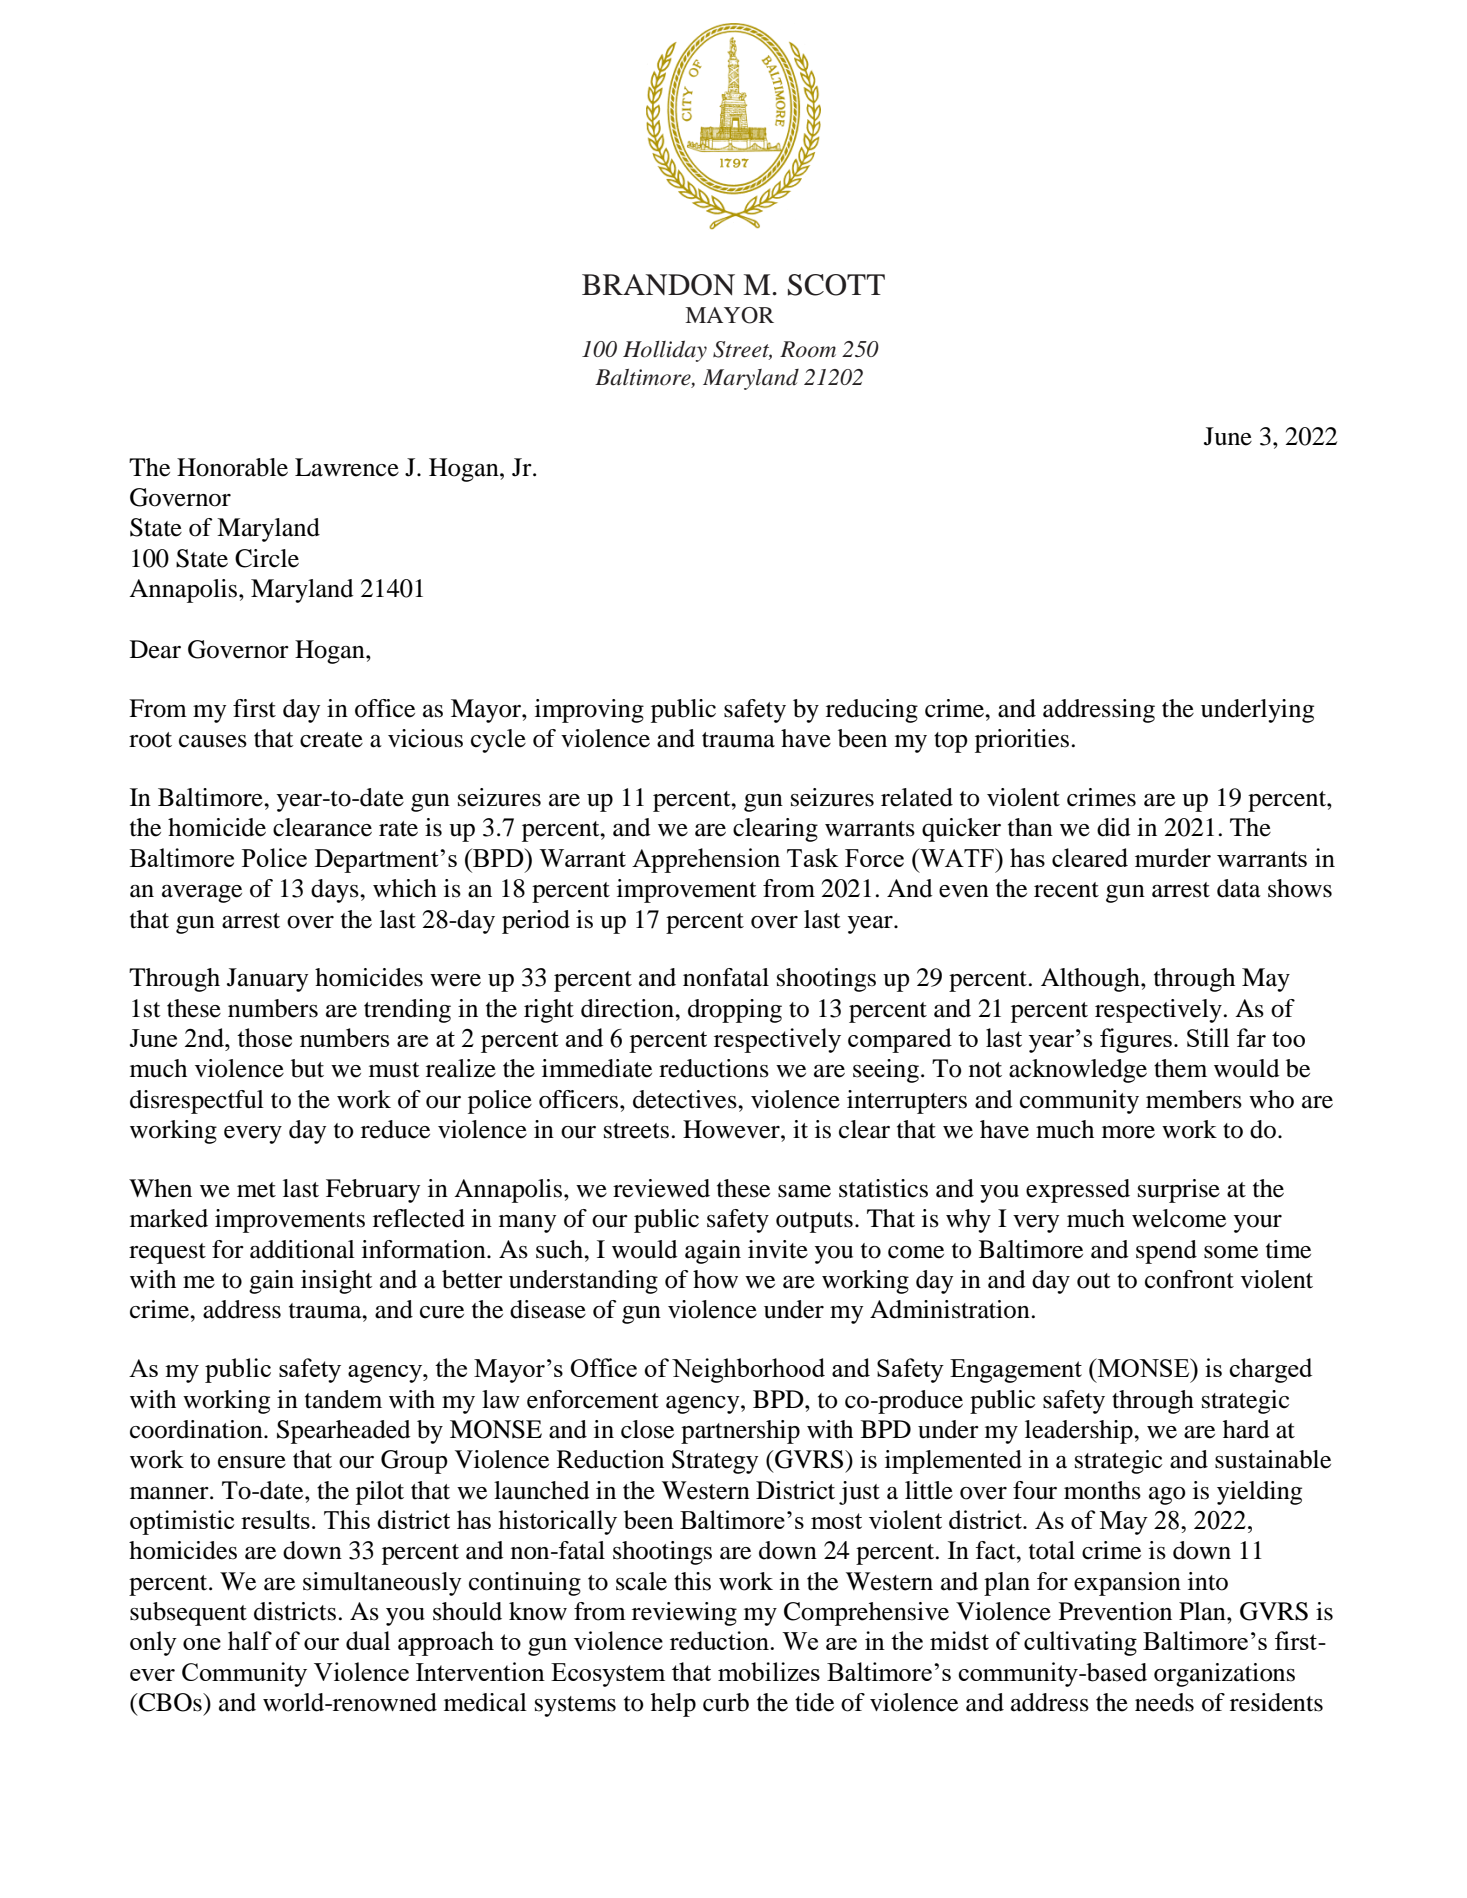 The image size is (1467, 1898). I want to click on priorities, so click(1022, 741).
